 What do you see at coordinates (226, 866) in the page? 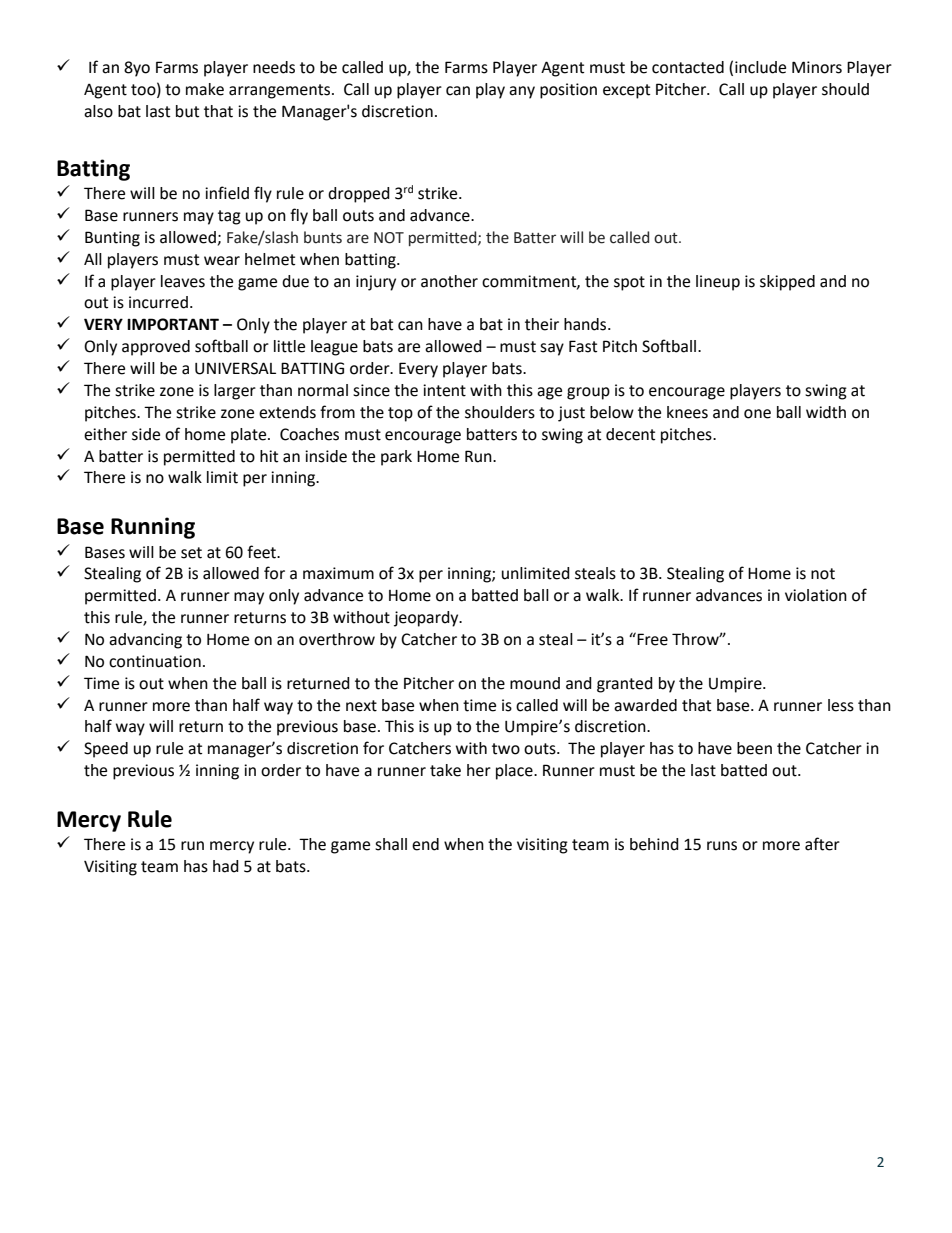
I see `had` at bounding box center [226, 866].
